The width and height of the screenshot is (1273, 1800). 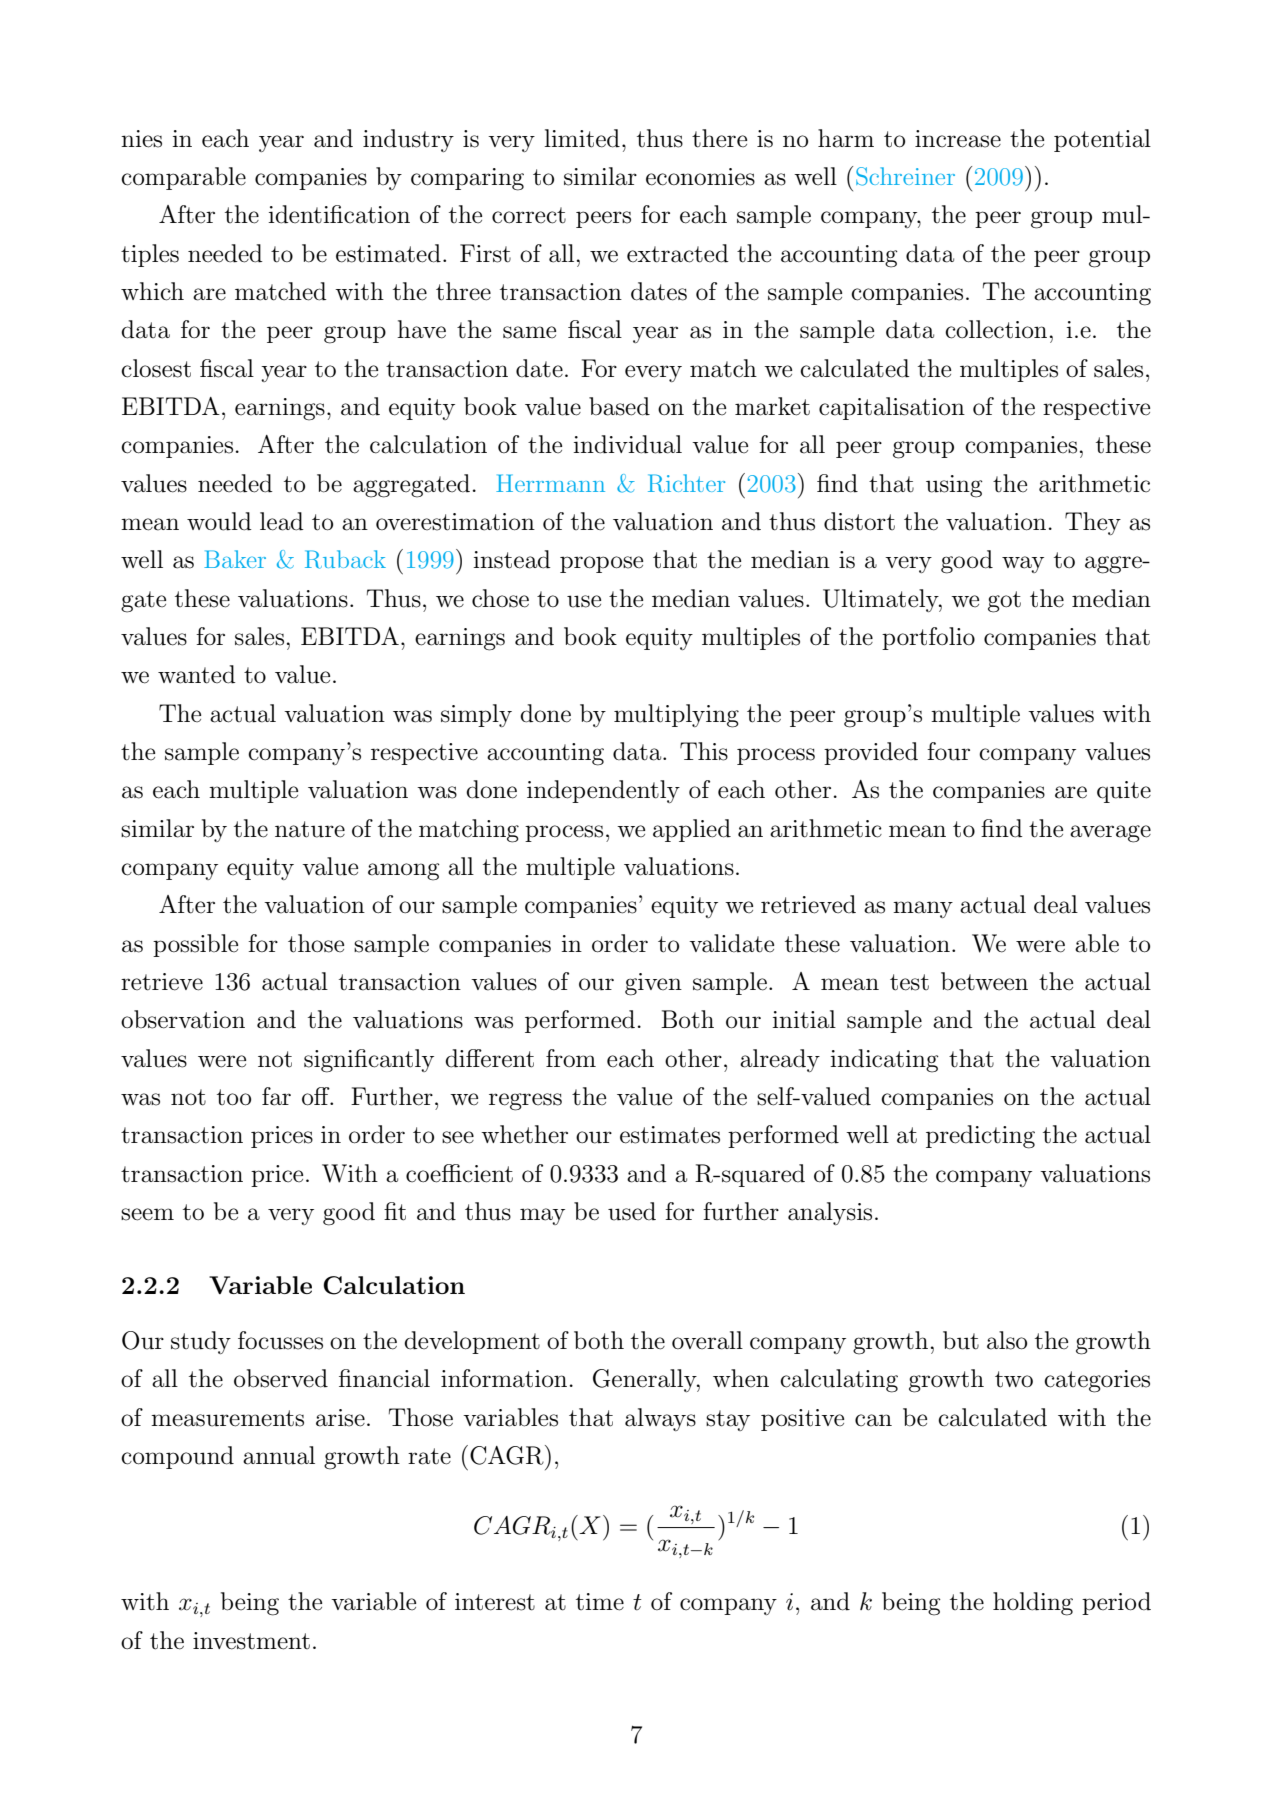 I want to click on given, so click(x=653, y=984).
